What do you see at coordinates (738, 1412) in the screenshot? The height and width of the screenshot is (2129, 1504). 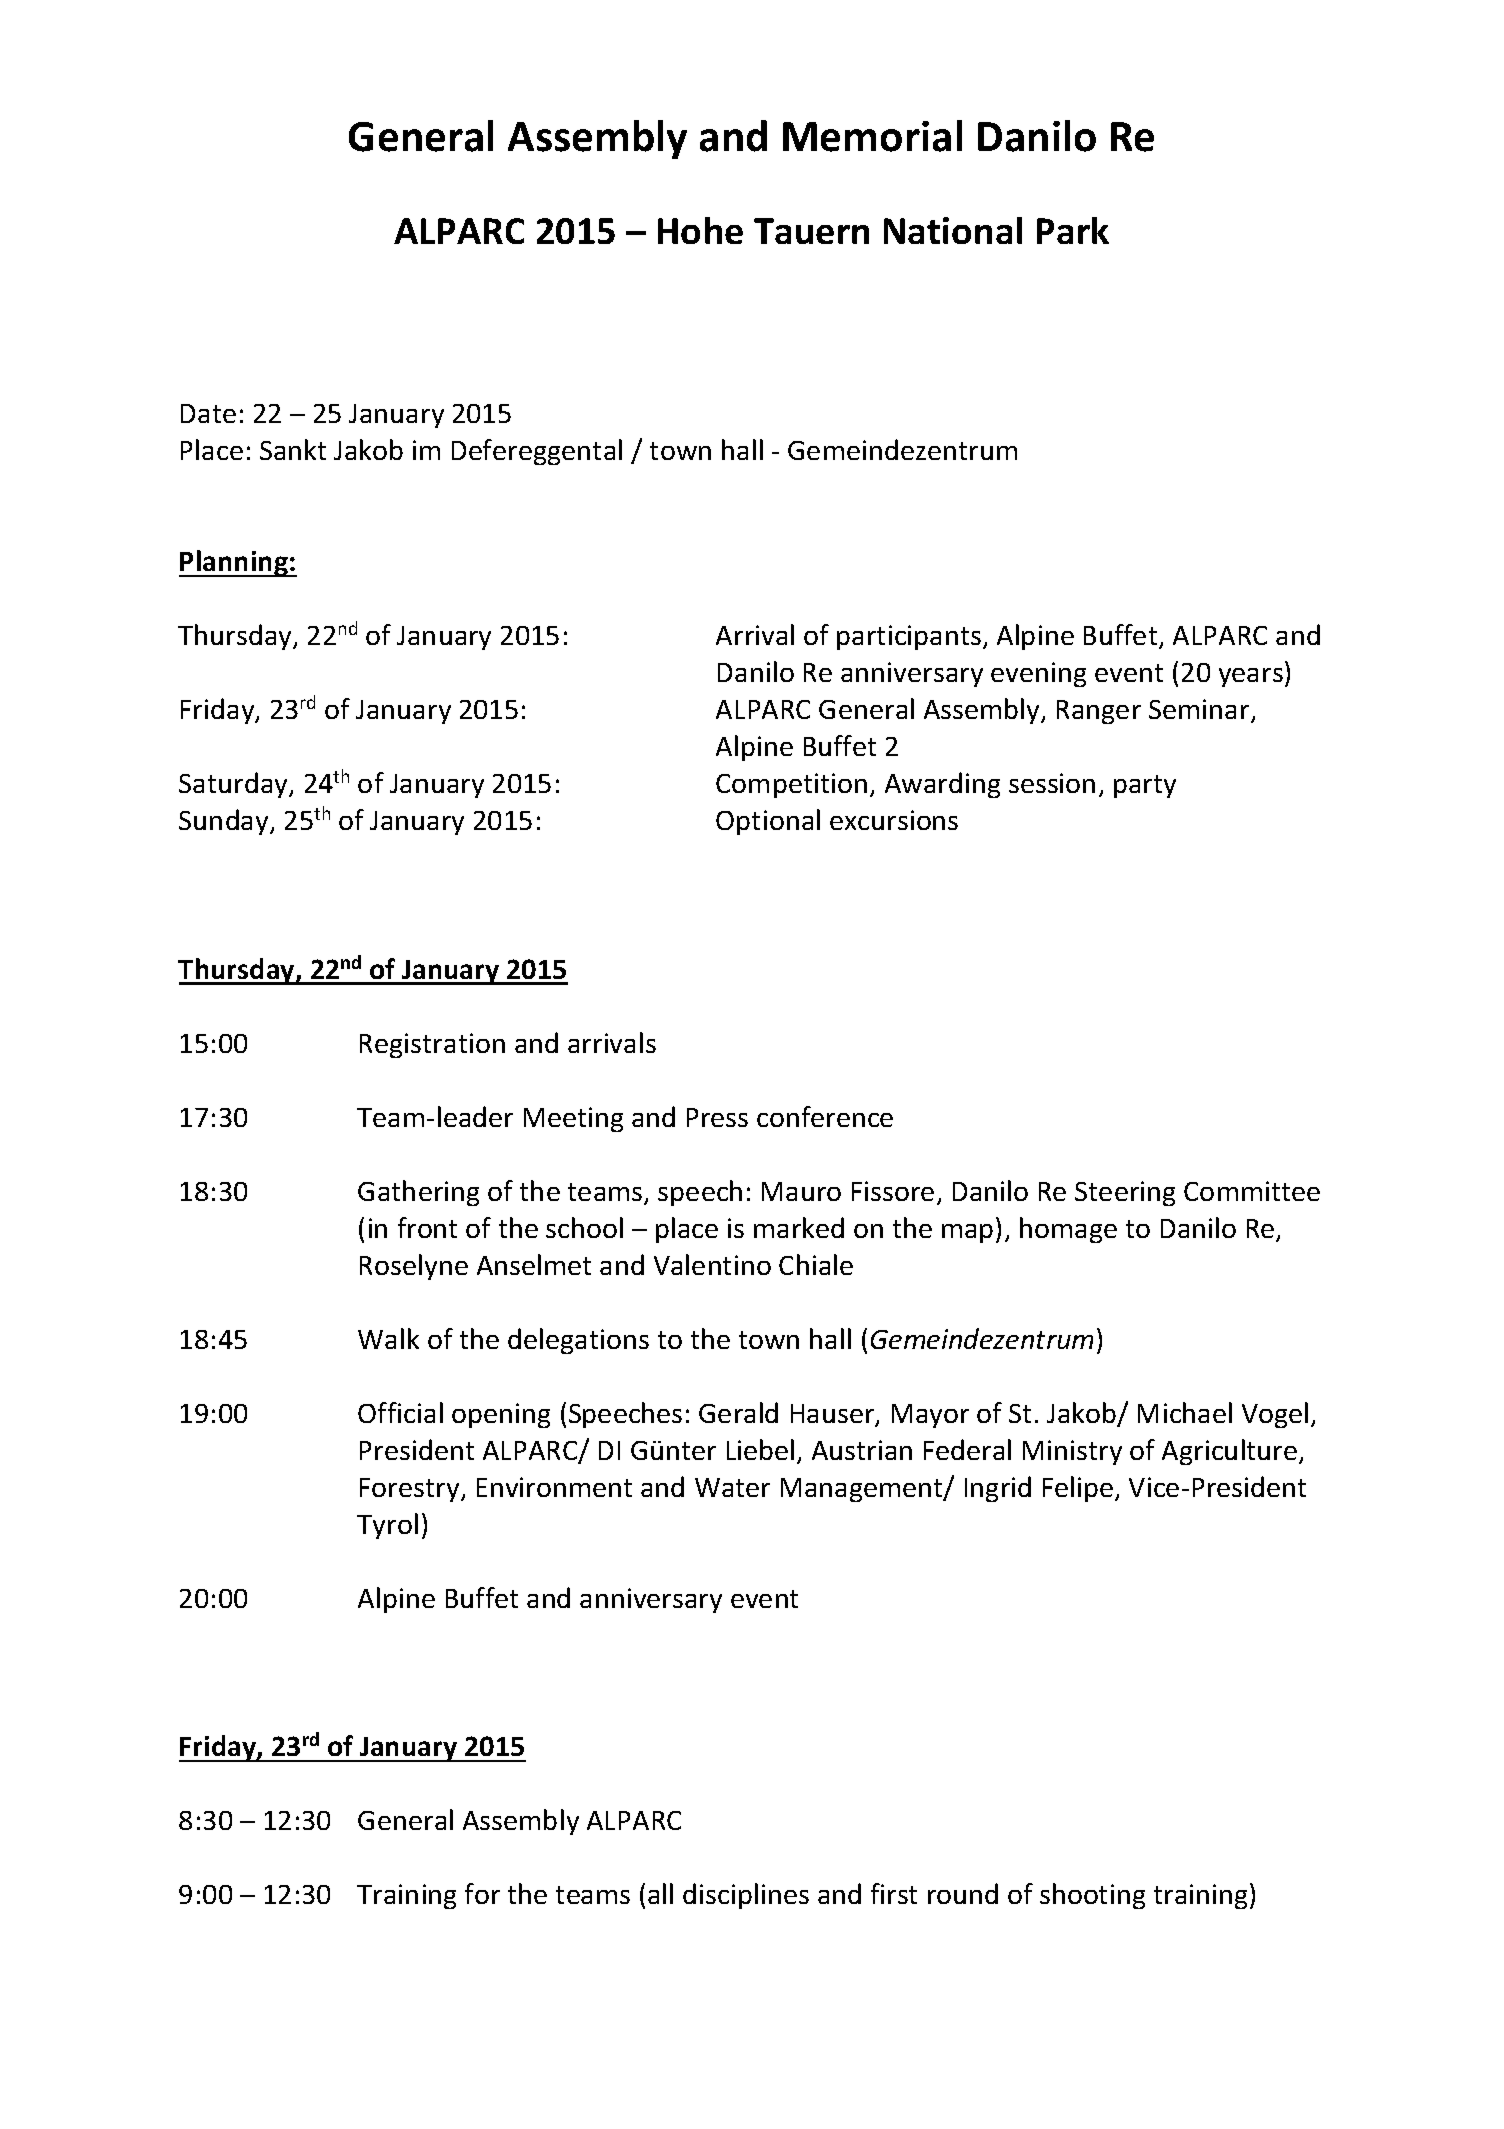 I see `Gerald` at bounding box center [738, 1412].
